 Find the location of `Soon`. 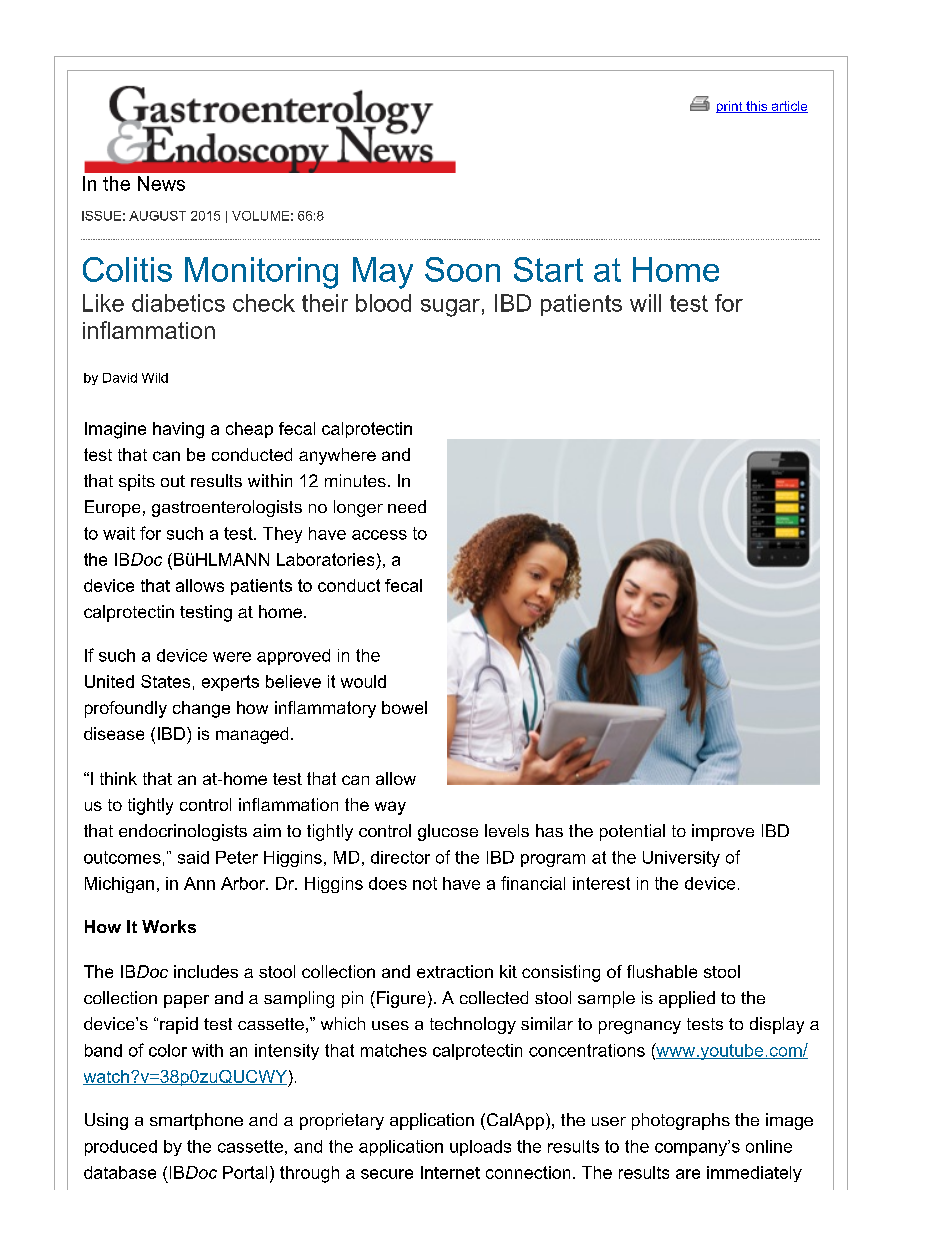

Soon is located at coordinates (462, 269).
